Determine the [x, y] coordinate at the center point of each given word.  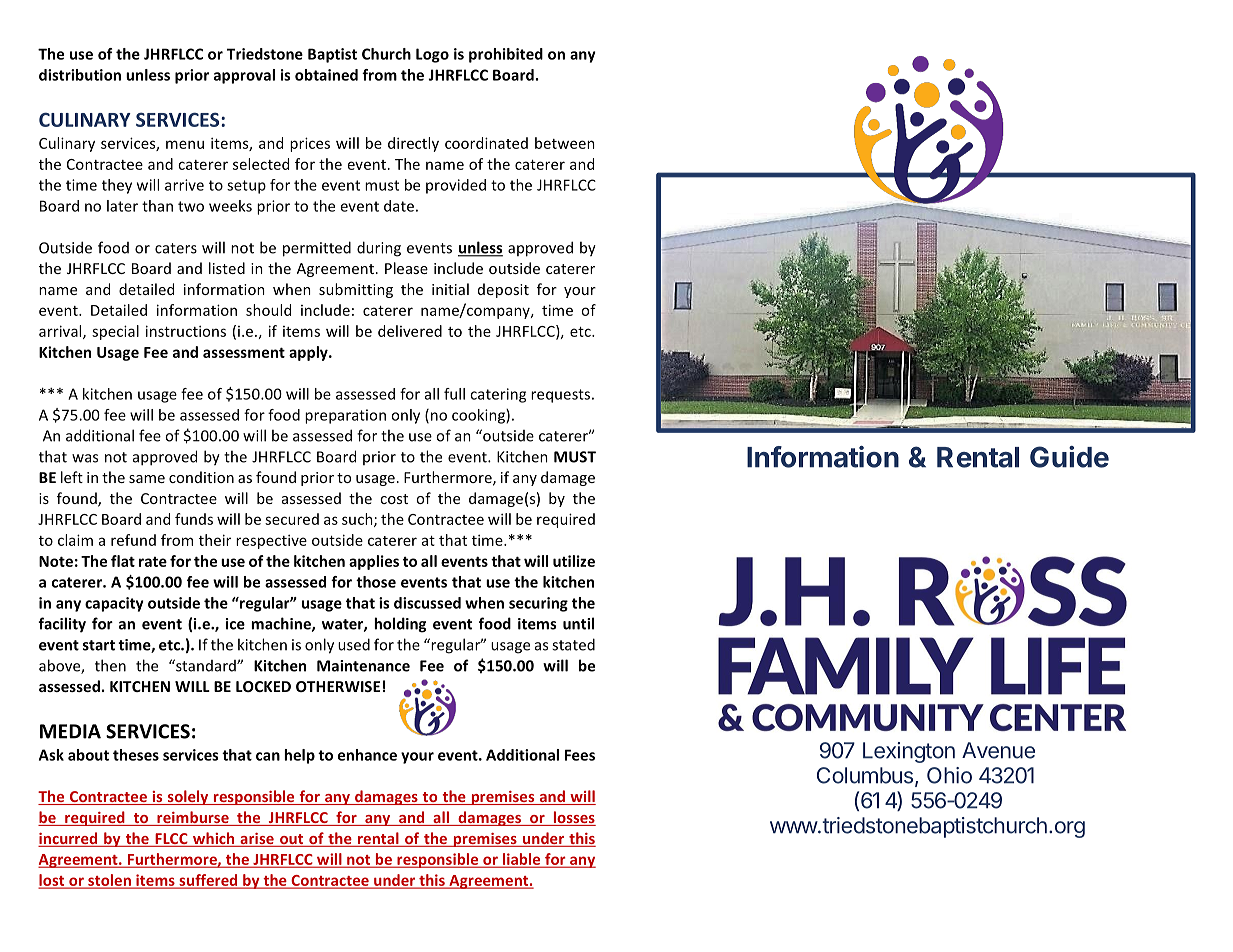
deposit [503, 290]
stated [573, 644]
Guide [1069, 457]
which [213, 839]
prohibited [506, 55]
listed [227, 268]
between [565, 143]
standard [206, 665]
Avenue [998, 750]
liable [522, 860]
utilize [574, 561]
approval [244, 76]
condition [201, 477]
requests [560, 396]
